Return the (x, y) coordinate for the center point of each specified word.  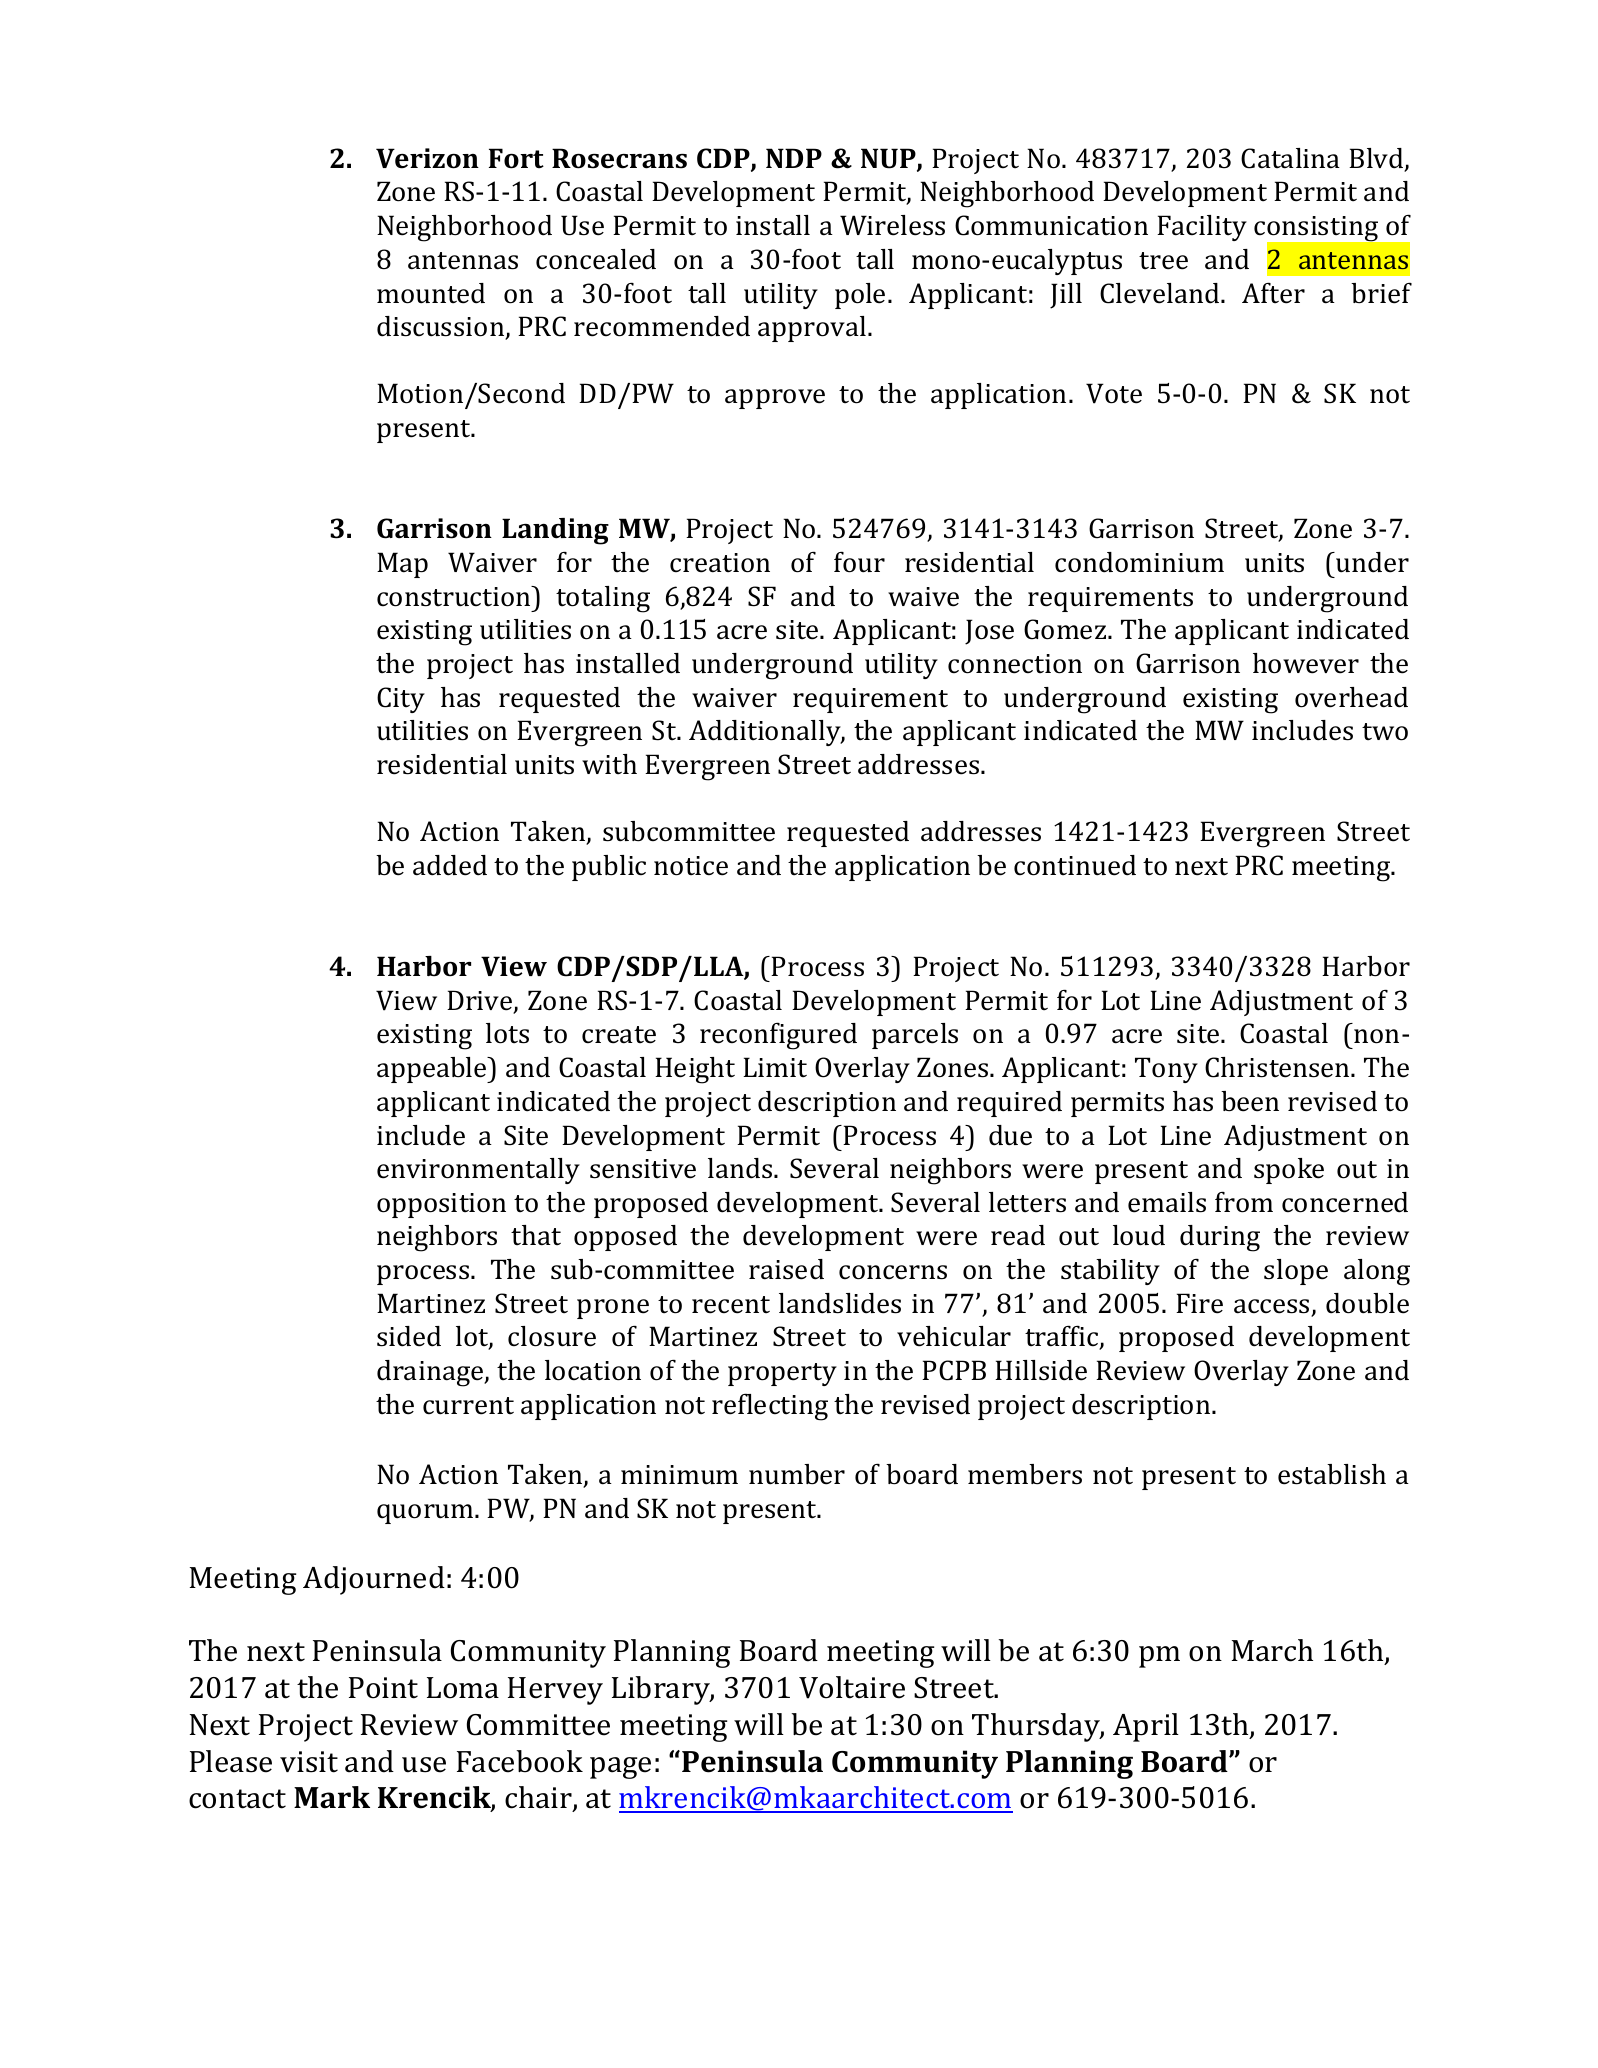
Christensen (1278, 1067)
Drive (481, 1001)
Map (402, 565)
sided (409, 1336)
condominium (1139, 562)
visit (309, 1762)
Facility (1202, 228)
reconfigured (778, 1036)
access (1273, 1307)
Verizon (427, 158)
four (859, 562)
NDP (794, 158)
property (782, 1374)
